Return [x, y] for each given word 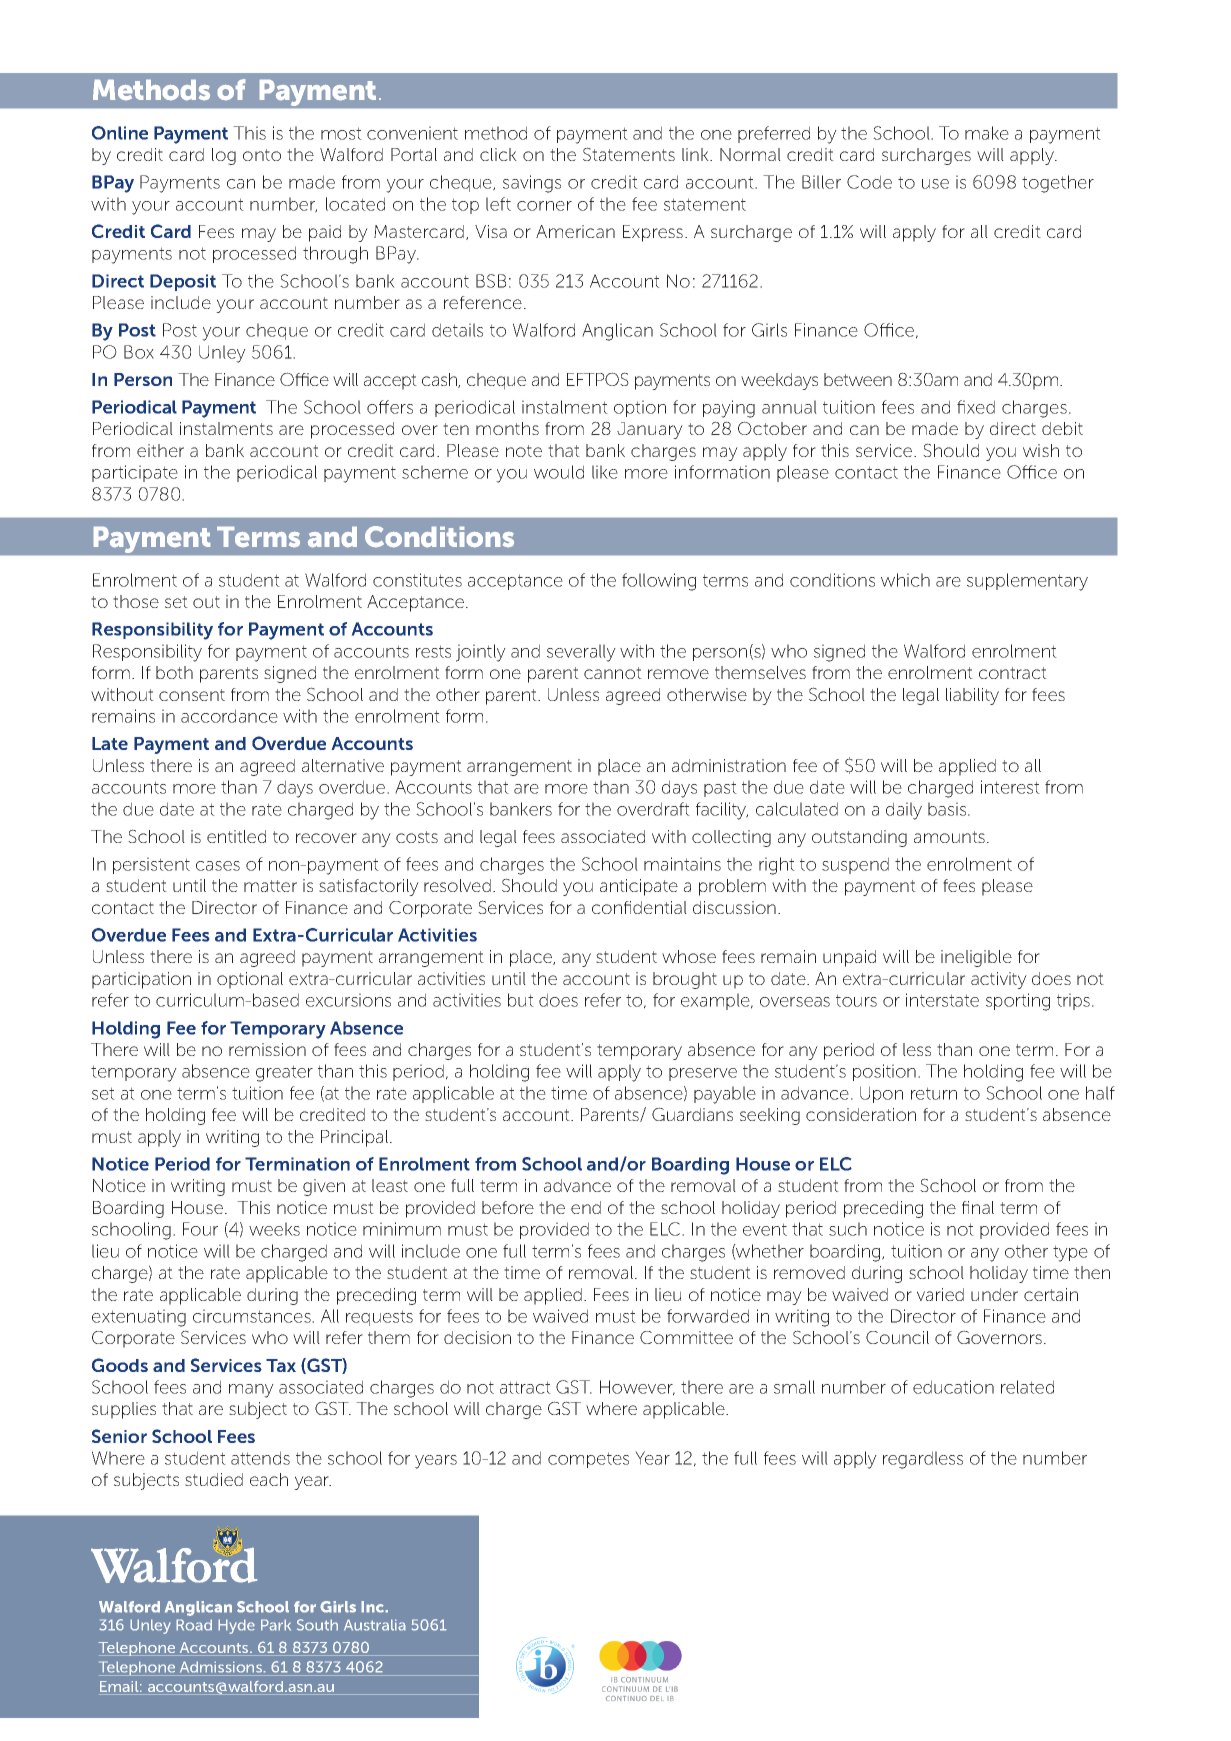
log [224, 156]
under [994, 1294]
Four [200, 1229]
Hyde [236, 1626]
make [987, 133]
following [659, 582]
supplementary [1027, 582]
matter [270, 886]
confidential [639, 907]
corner [544, 206]
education [953, 1387]
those [136, 601]
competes [588, 1460]
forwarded [708, 1316]
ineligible [976, 958]
